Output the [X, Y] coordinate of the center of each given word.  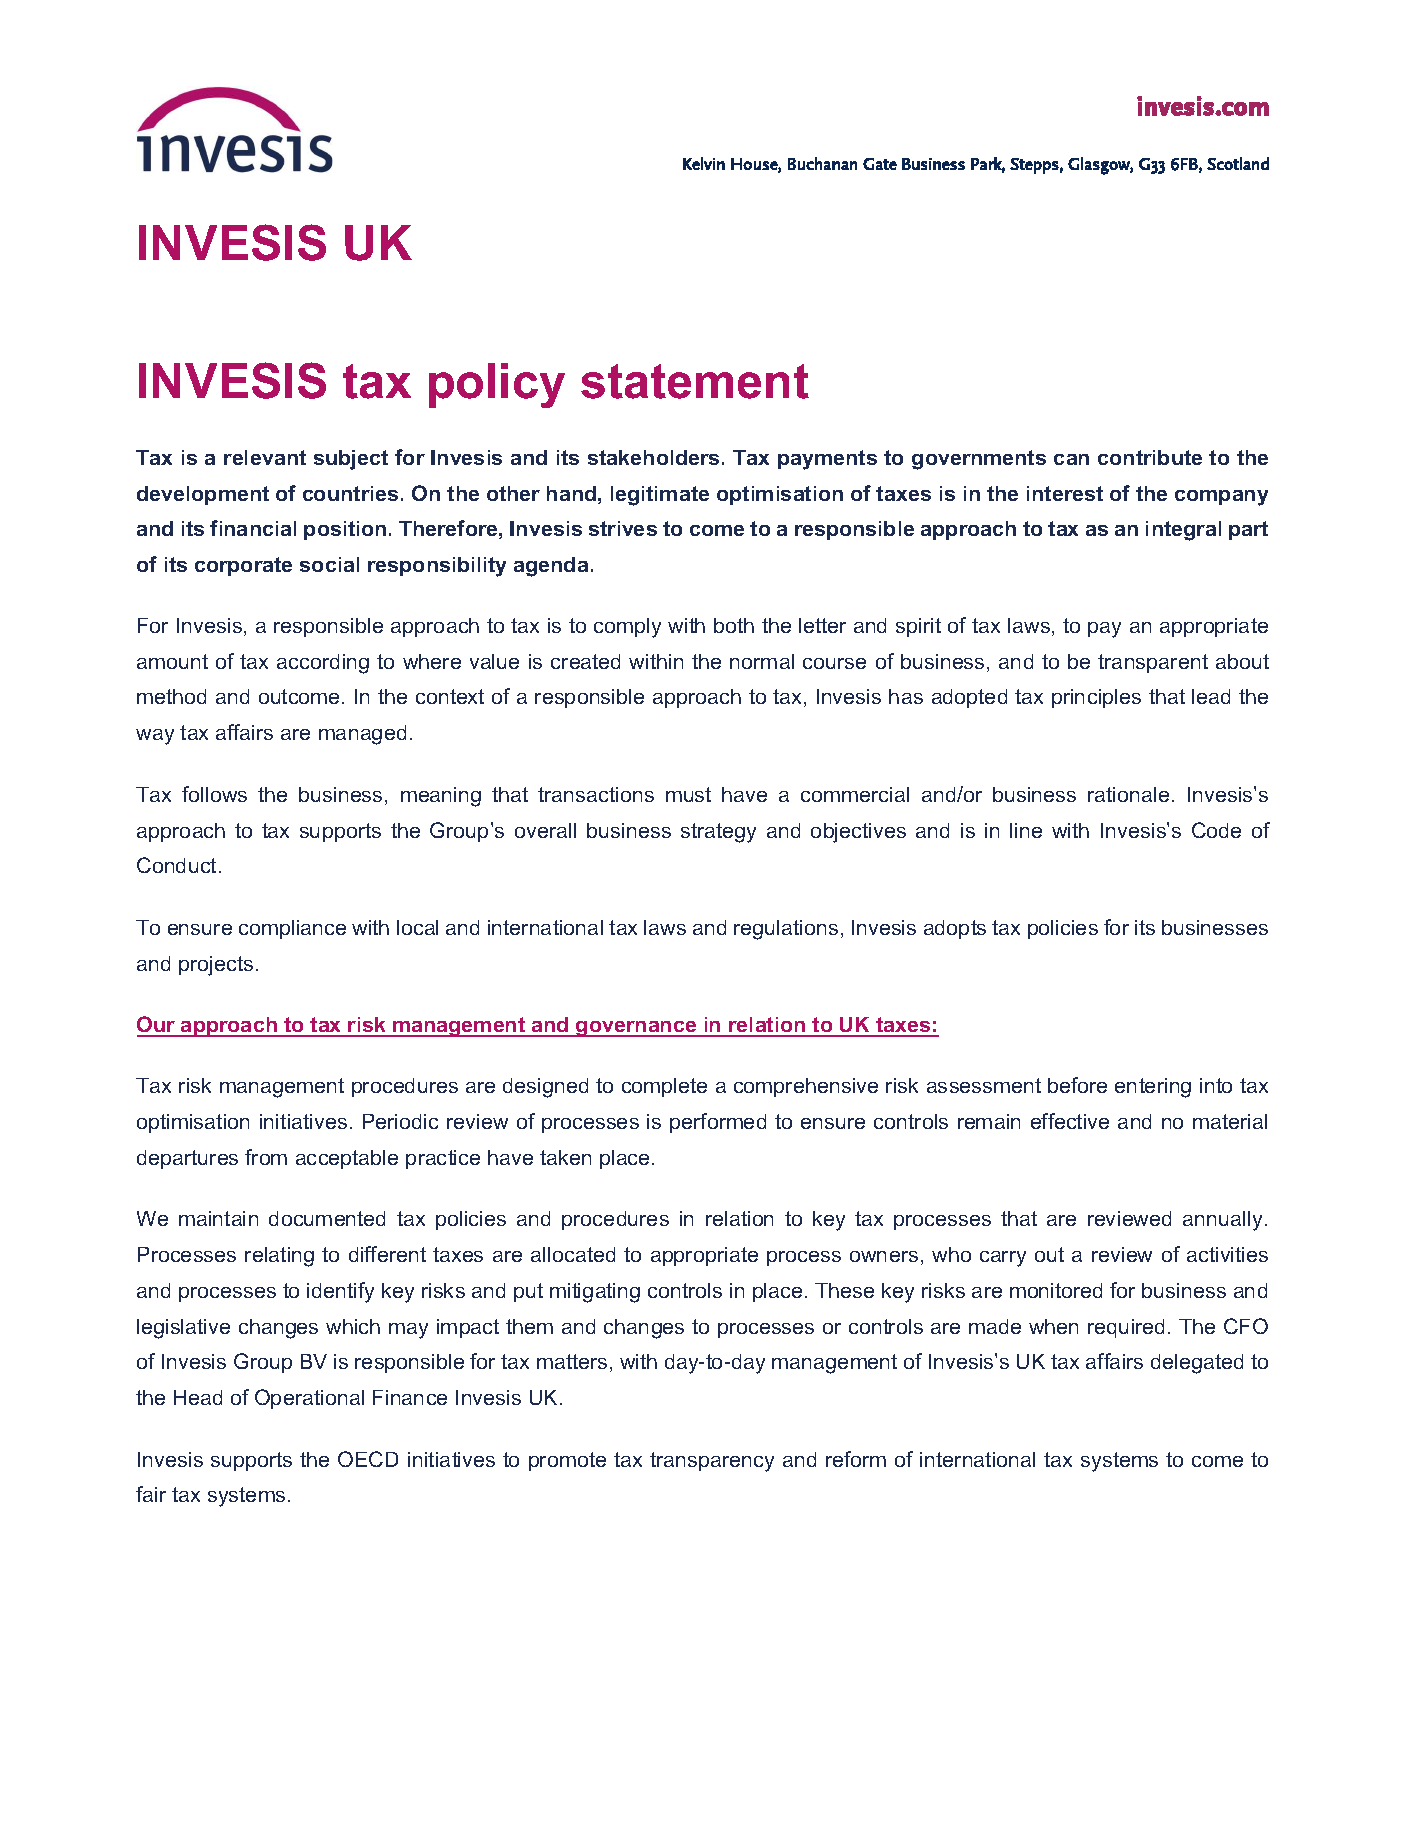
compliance [292, 929]
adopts [955, 929]
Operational [309, 1399]
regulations [786, 930]
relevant [265, 457]
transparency [712, 1462]
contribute [1150, 457]
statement [695, 381]
